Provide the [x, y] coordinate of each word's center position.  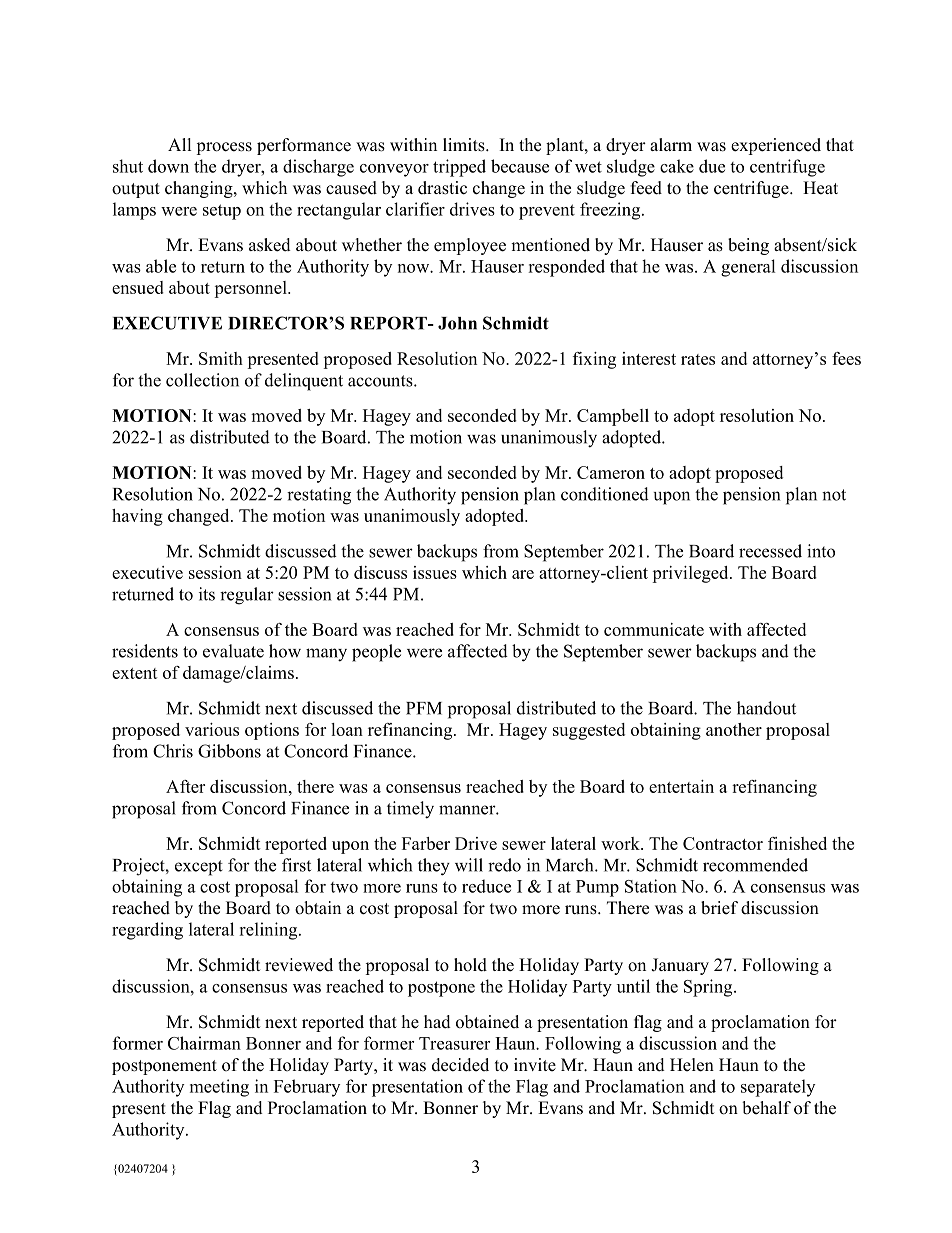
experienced [776, 146]
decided [460, 1065]
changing [200, 189]
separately [778, 1088]
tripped [459, 168]
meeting [219, 1088]
